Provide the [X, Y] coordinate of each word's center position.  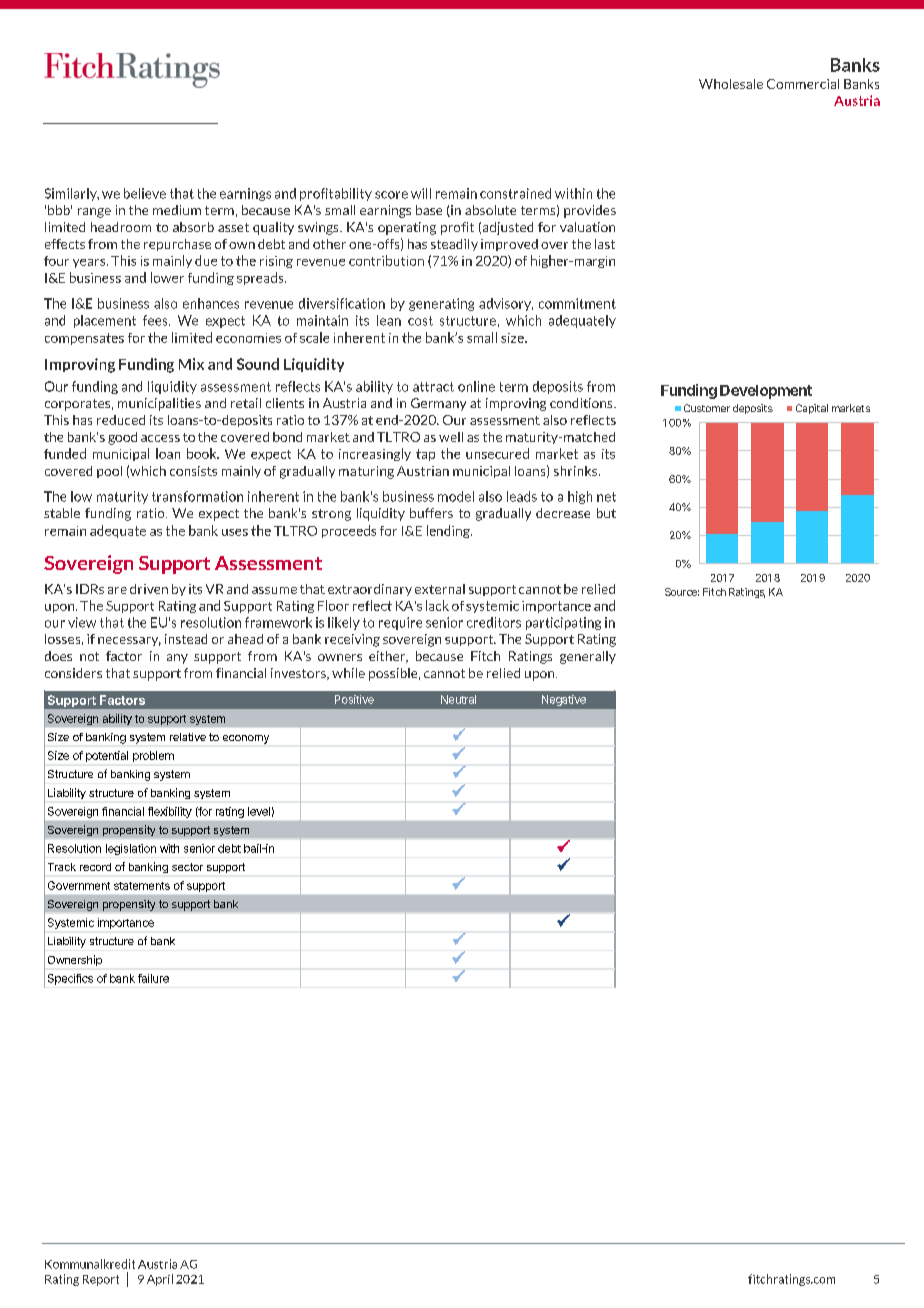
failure [153, 978]
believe [145, 193]
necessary [129, 641]
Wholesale [731, 84]
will [421, 193]
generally [588, 657]
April [160, 1280]
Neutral [458, 699]
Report [101, 1280]
